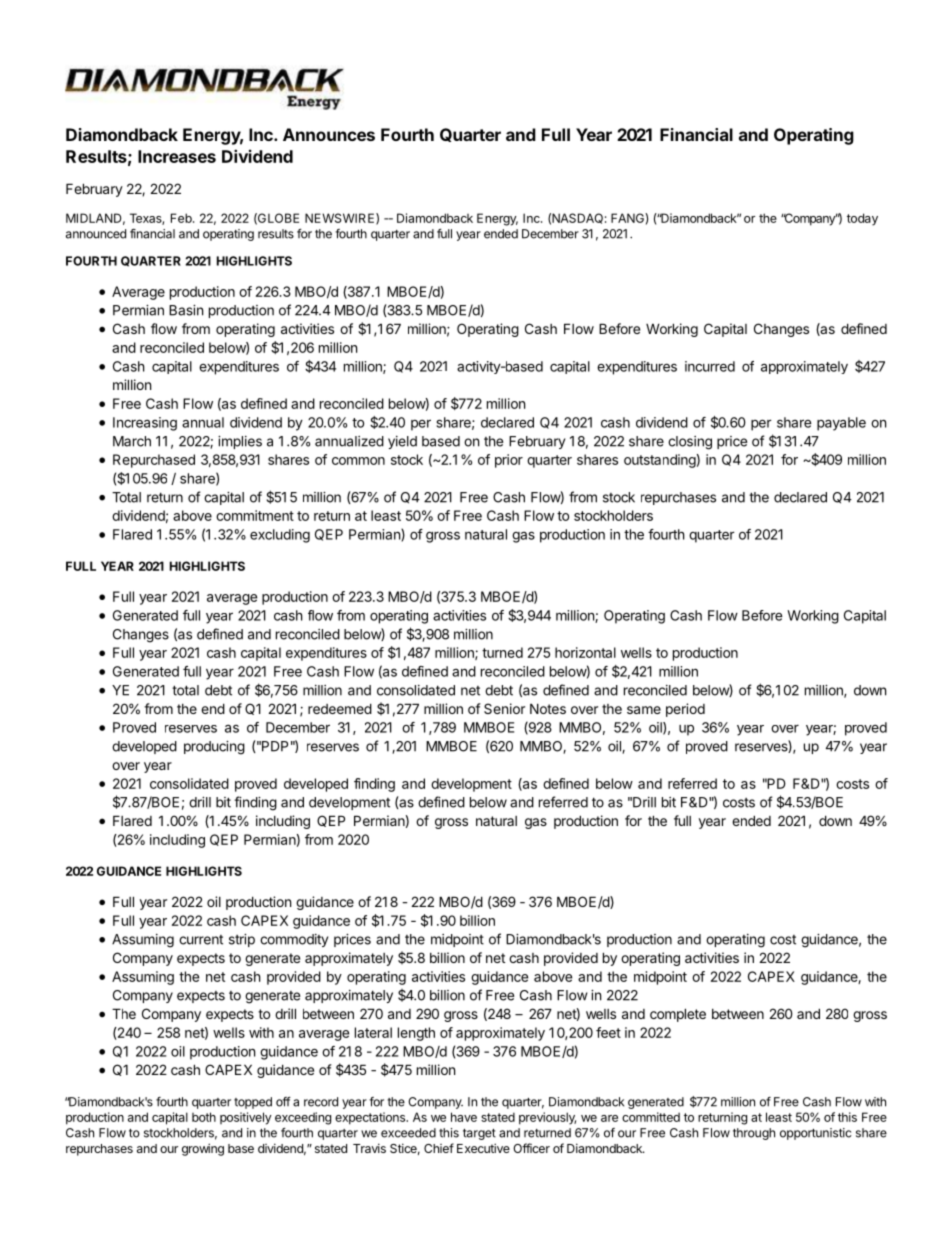 Image resolution: width=952 pixels, height=1233 pixels. I want to click on both, so click(204, 1117).
